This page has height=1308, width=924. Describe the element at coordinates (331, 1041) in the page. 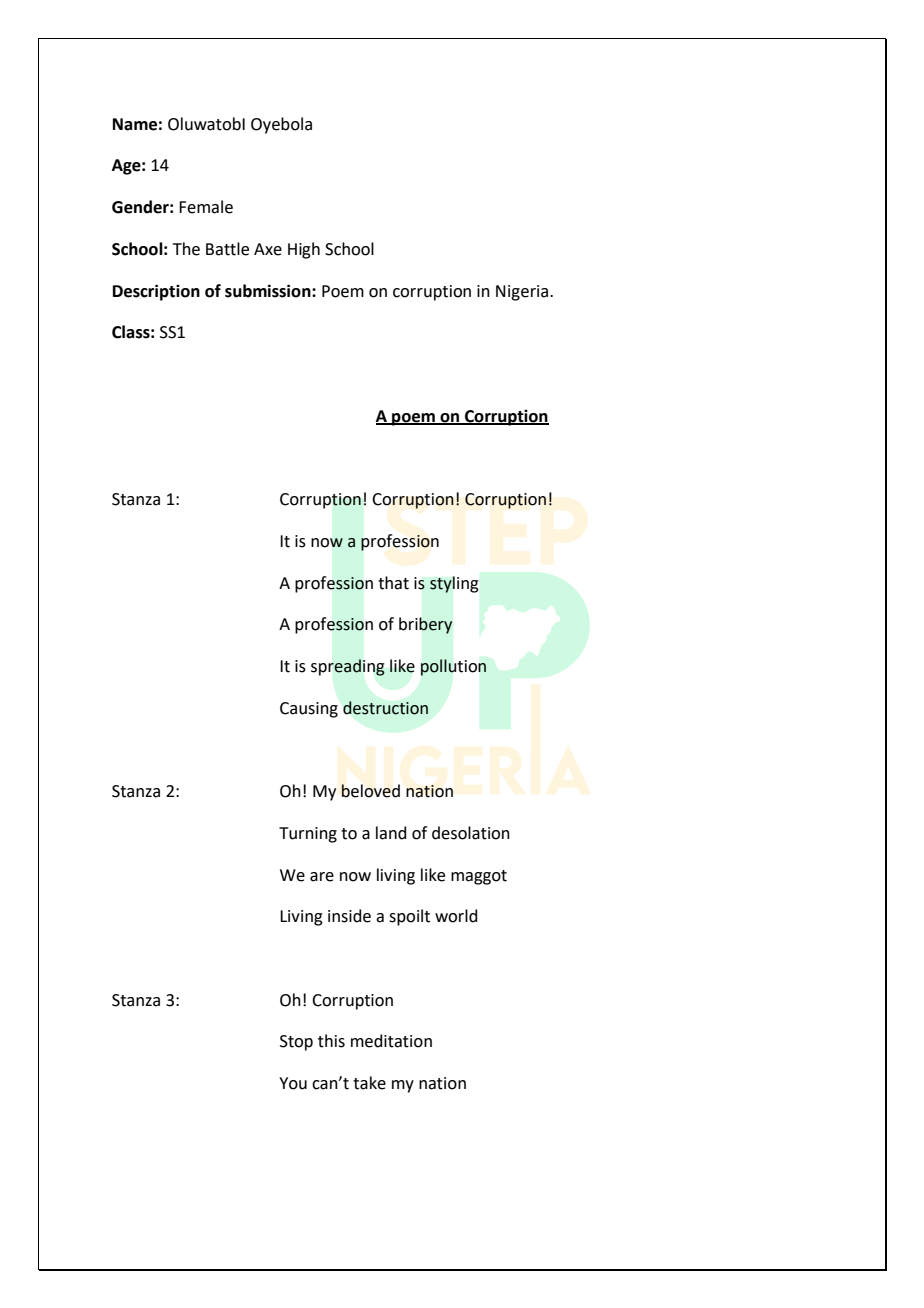

I see `this` at that location.
